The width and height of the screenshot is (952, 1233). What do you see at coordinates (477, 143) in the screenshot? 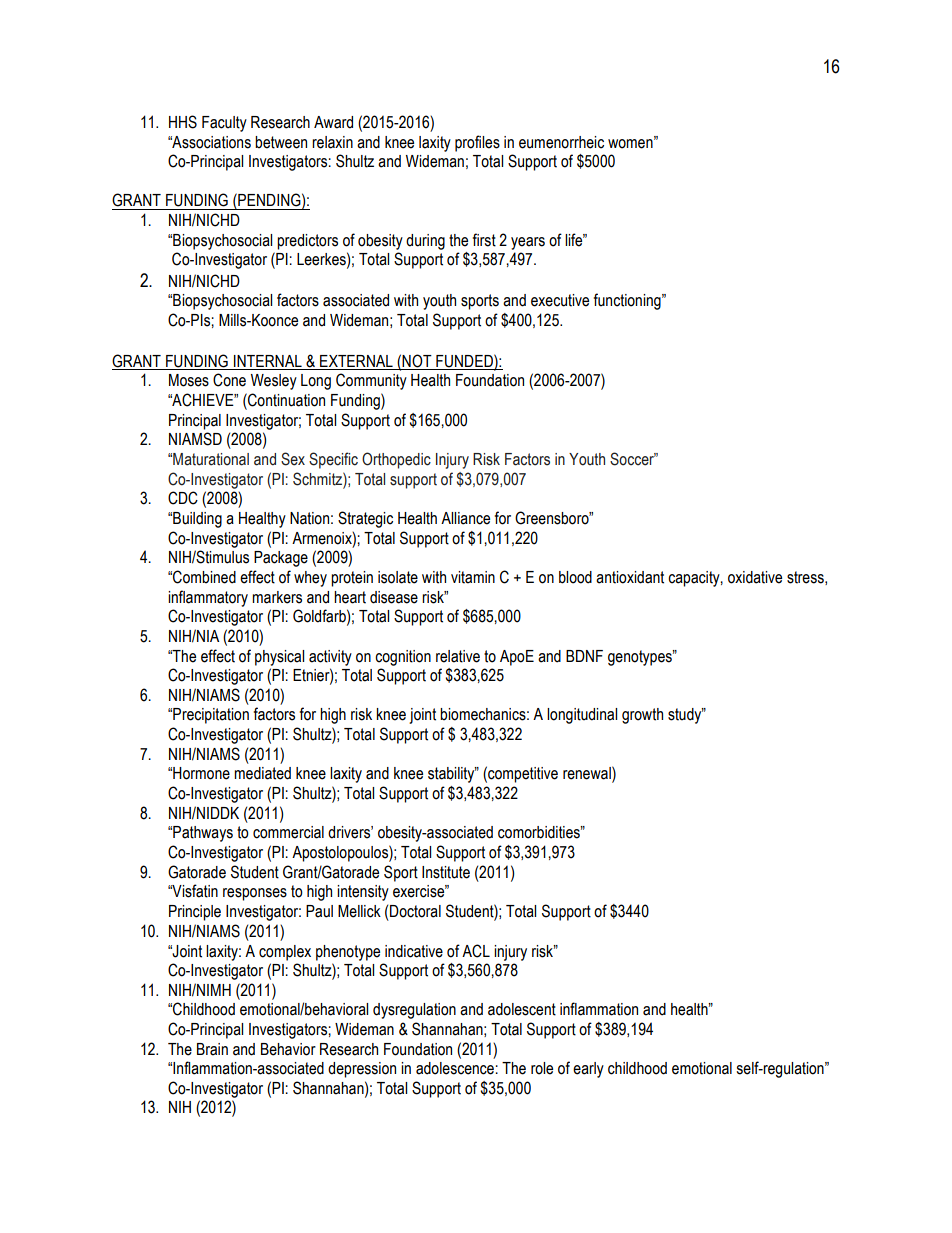
I see `profiles` at bounding box center [477, 143].
